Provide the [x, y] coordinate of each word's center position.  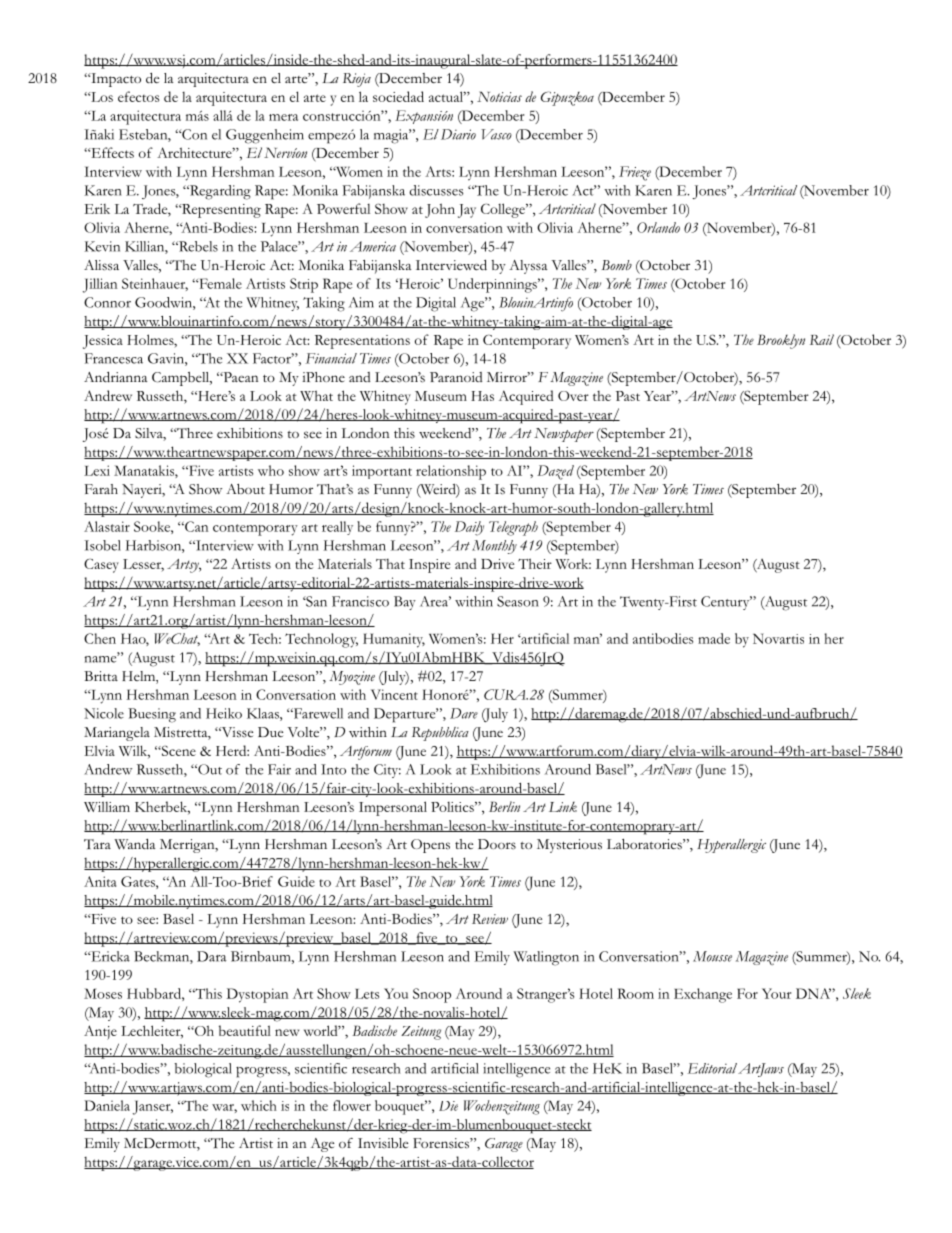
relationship [451, 472]
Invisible [383, 1143]
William [107, 806]
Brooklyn [781, 341]
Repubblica [440, 734]
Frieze [635, 173]
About [245, 489]
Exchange [703, 995]
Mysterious [569, 846]
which [259, 1105]
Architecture [195, 152]
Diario [458, 134]
